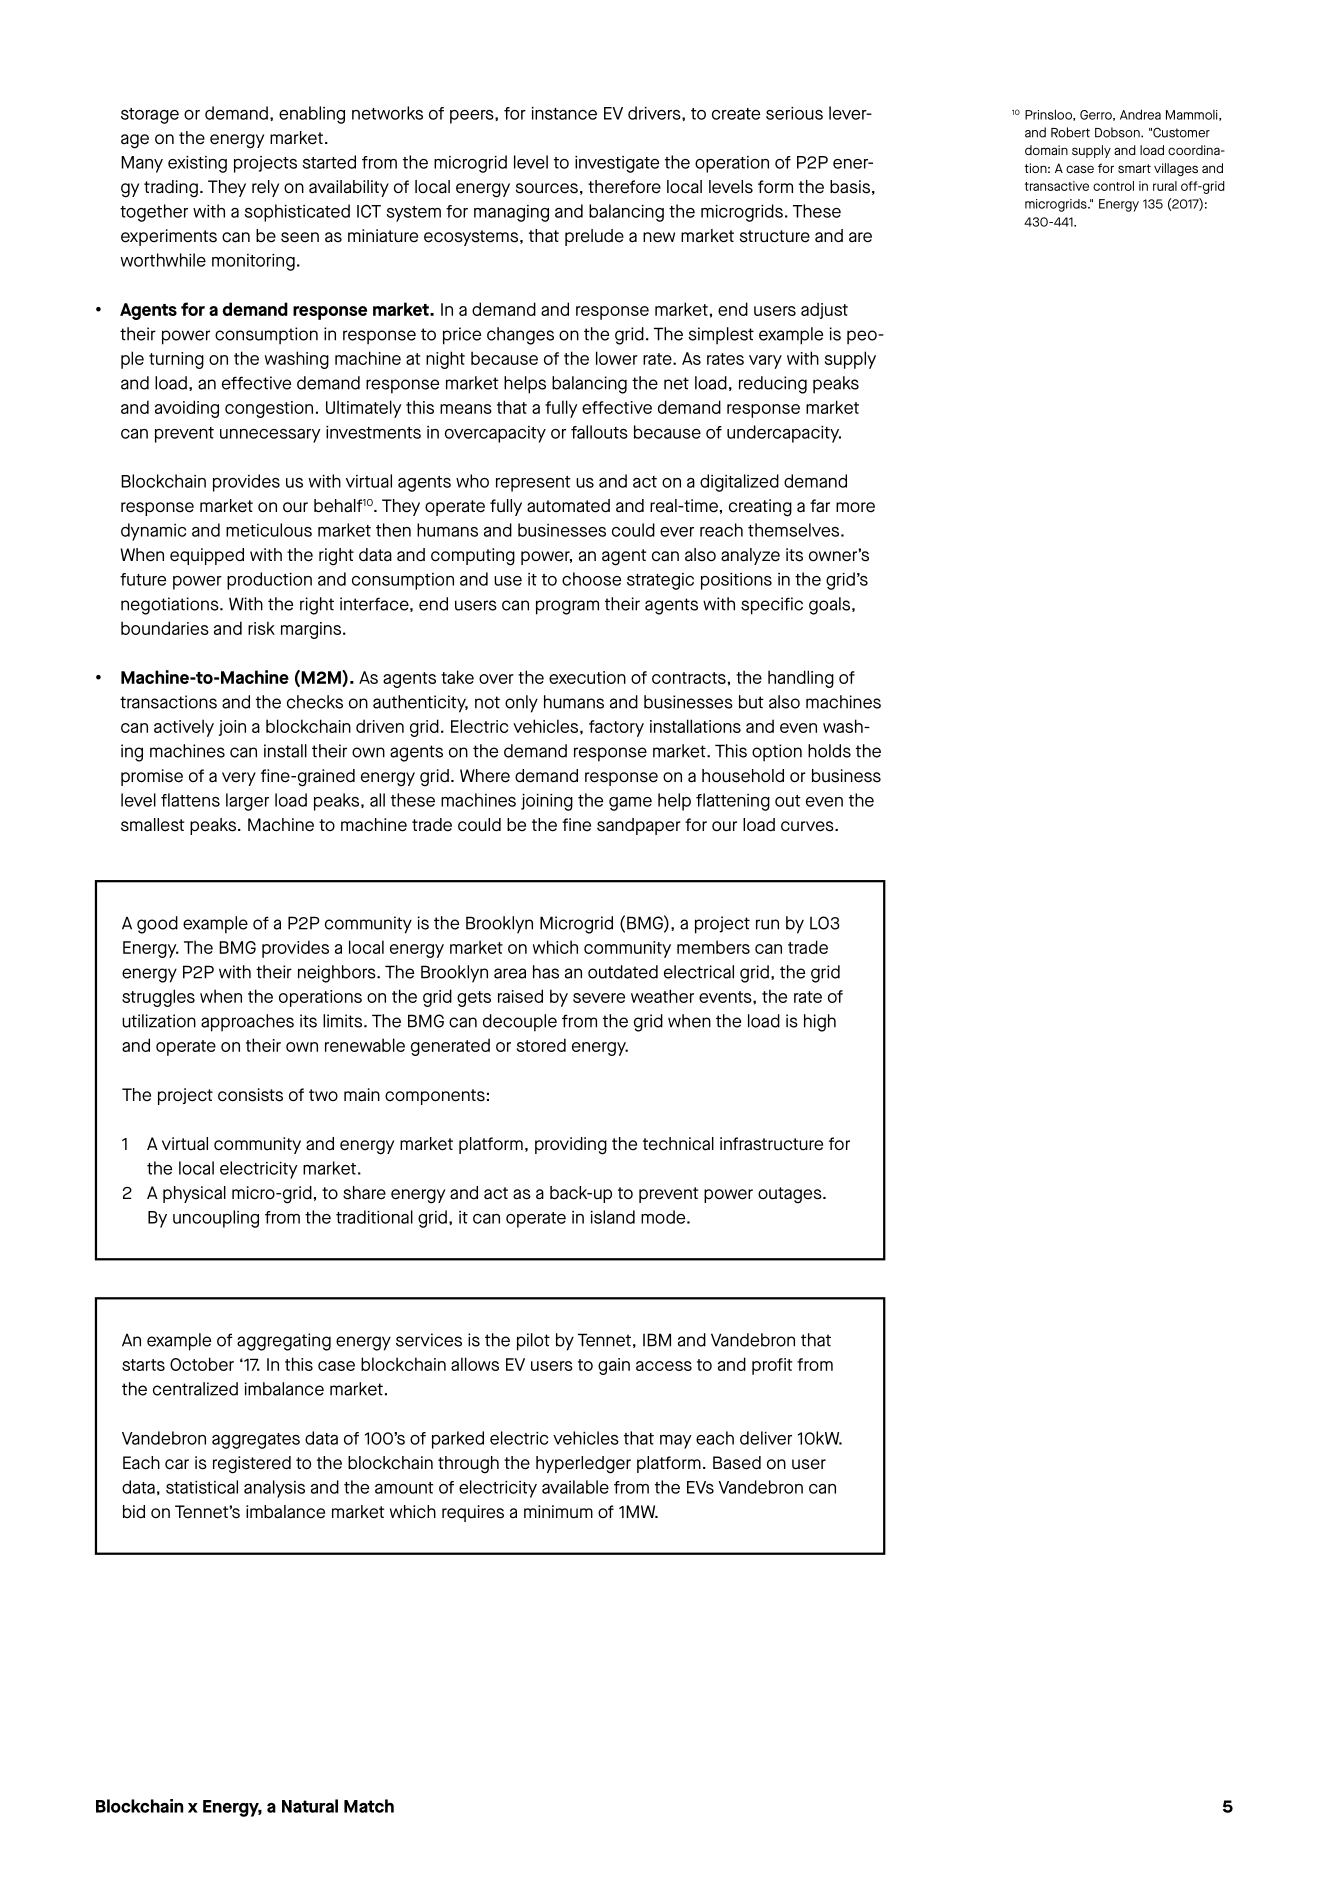 The height and width of the page is (1878, 1328). I want to click on uncoupling, so click(216, 1219).
